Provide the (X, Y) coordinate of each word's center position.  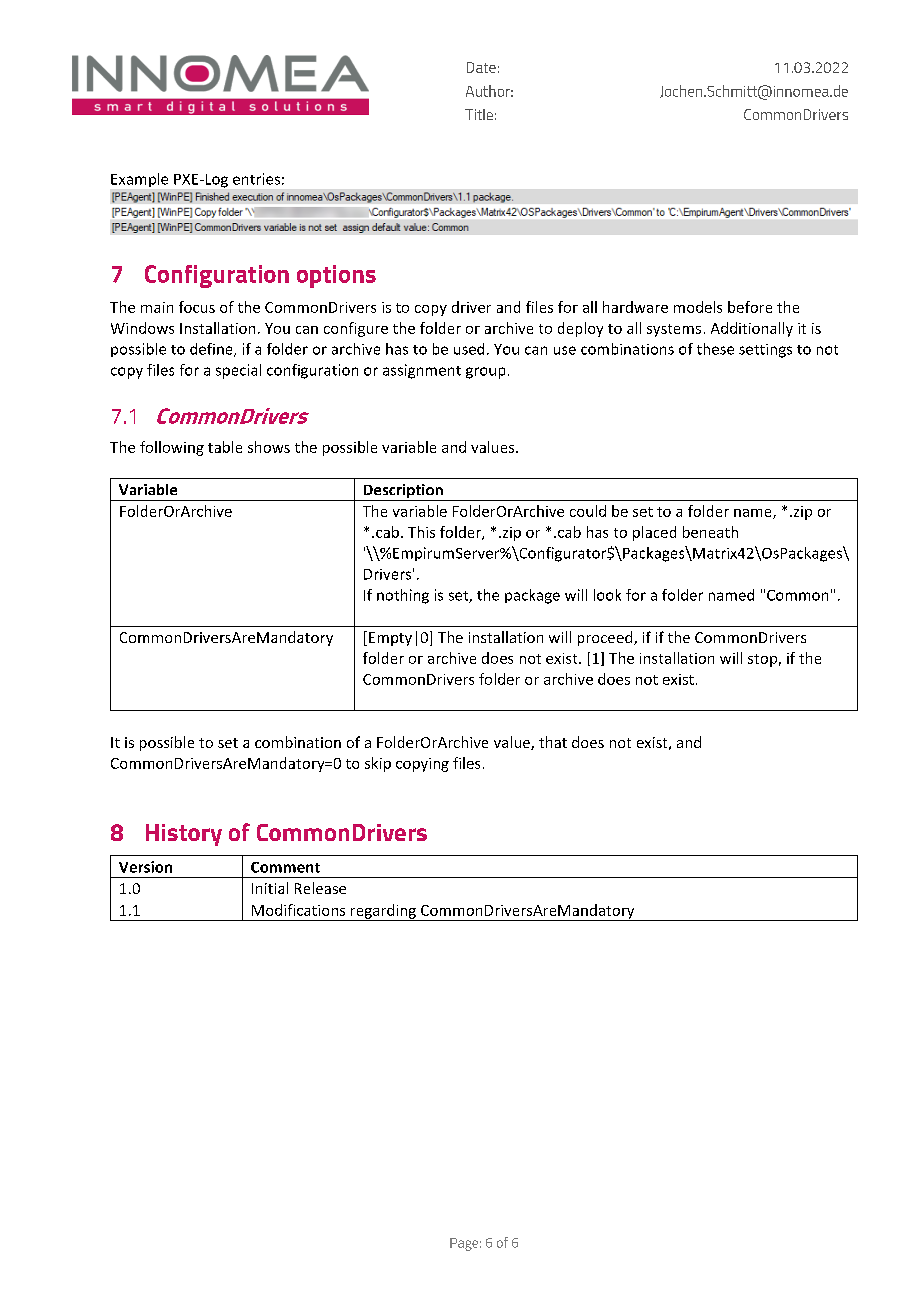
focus (197, 307)
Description (403, 492)
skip (378, 764)
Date (481, 67)
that (553, 742)
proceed (606, 638)
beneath (710, 532)
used (469, 349)
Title (479, 114)
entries (256, 179)
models (698, 307)
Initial (270, 888)
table (225, 447)
